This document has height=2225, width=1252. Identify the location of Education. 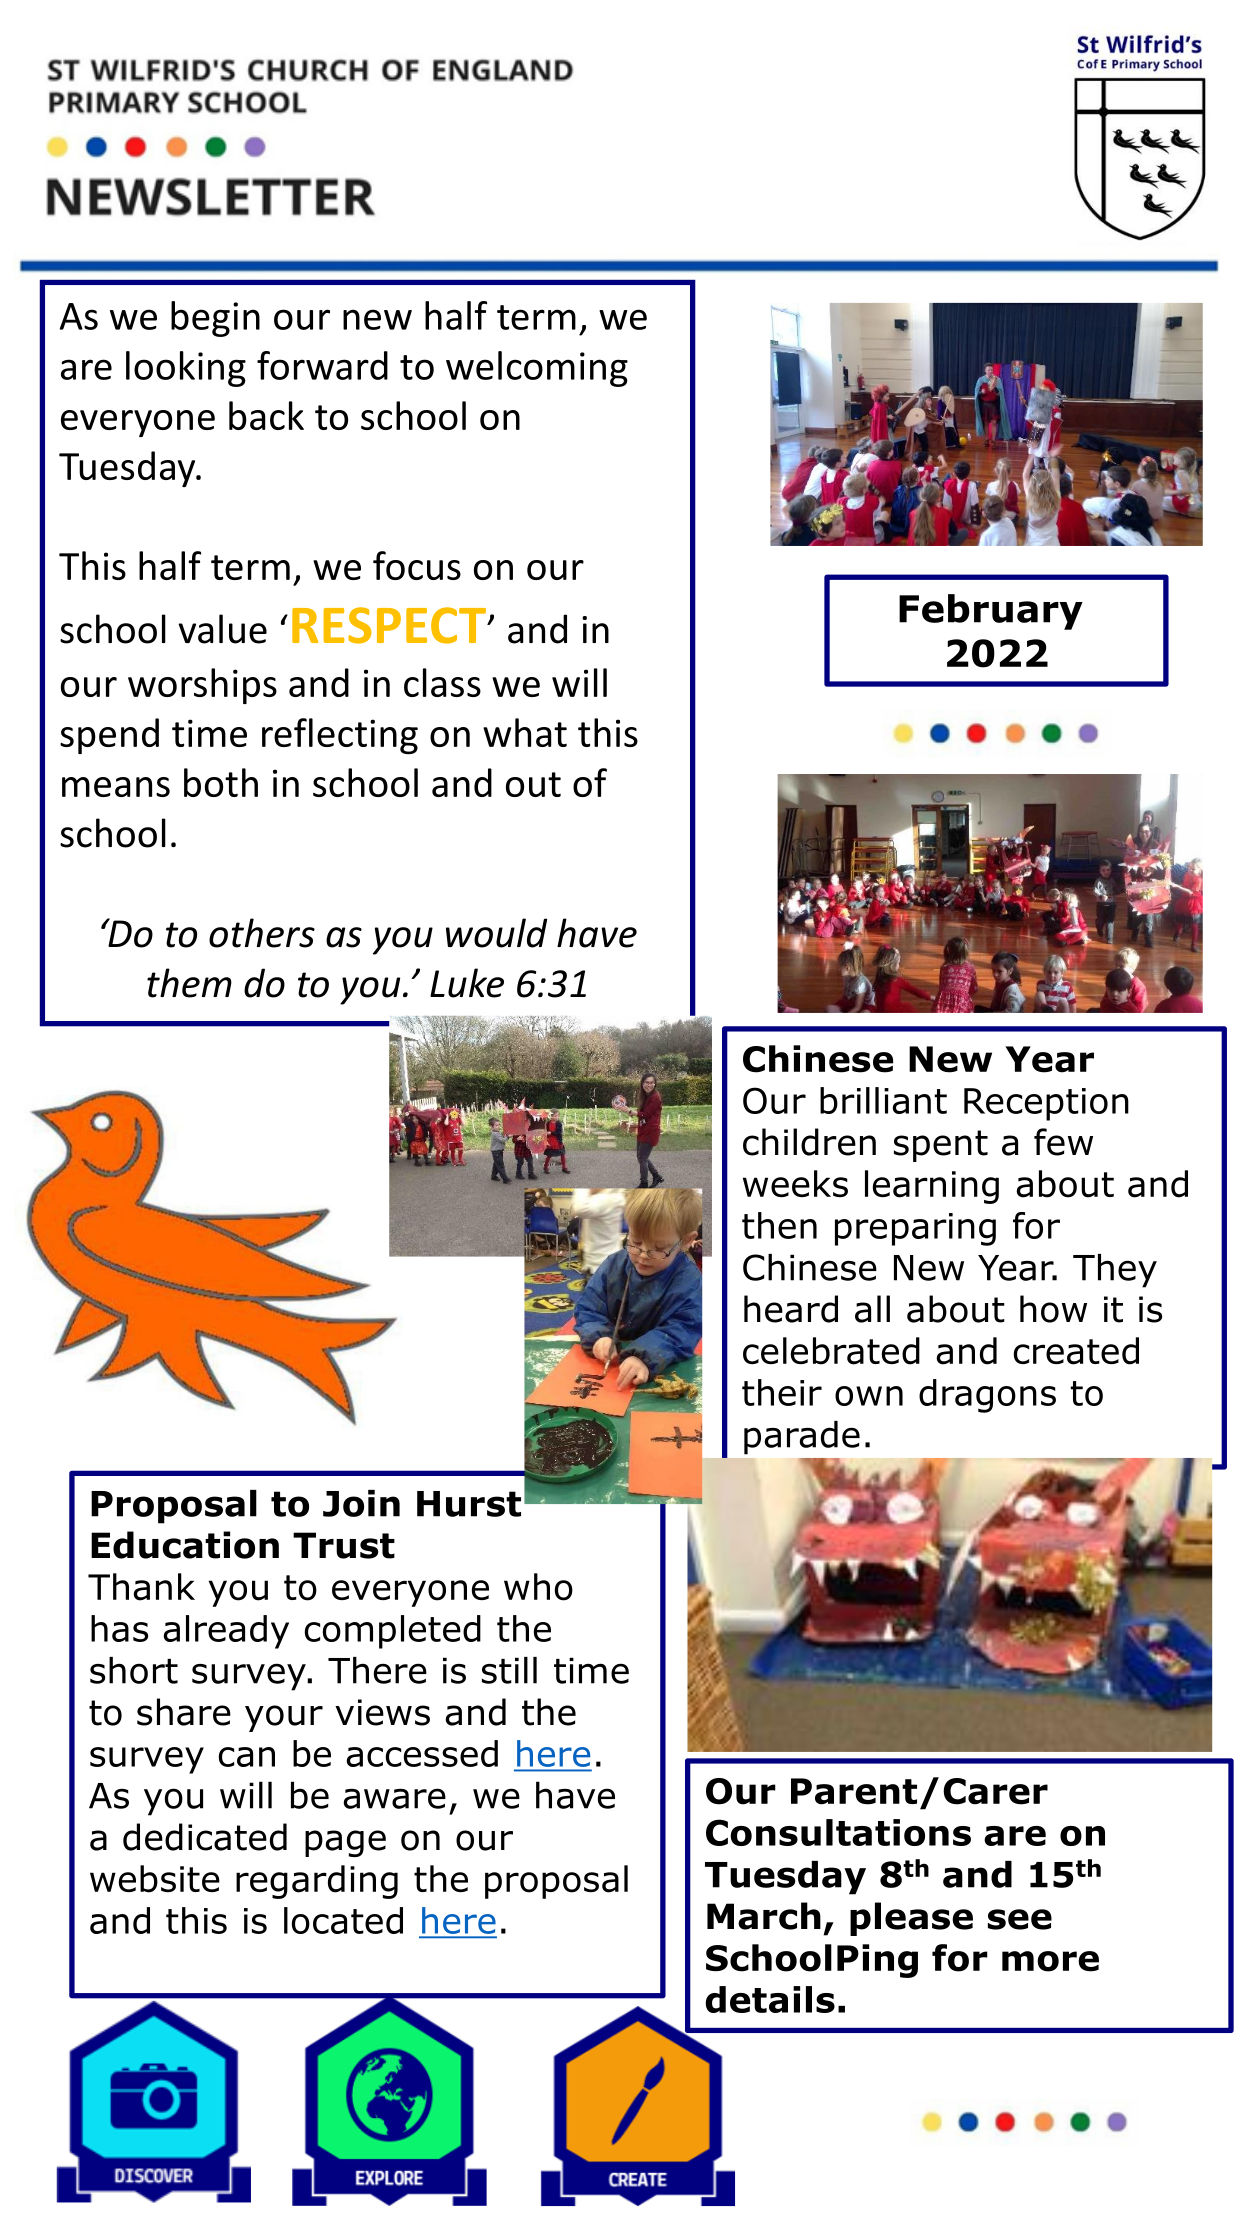
(185, 1545).
